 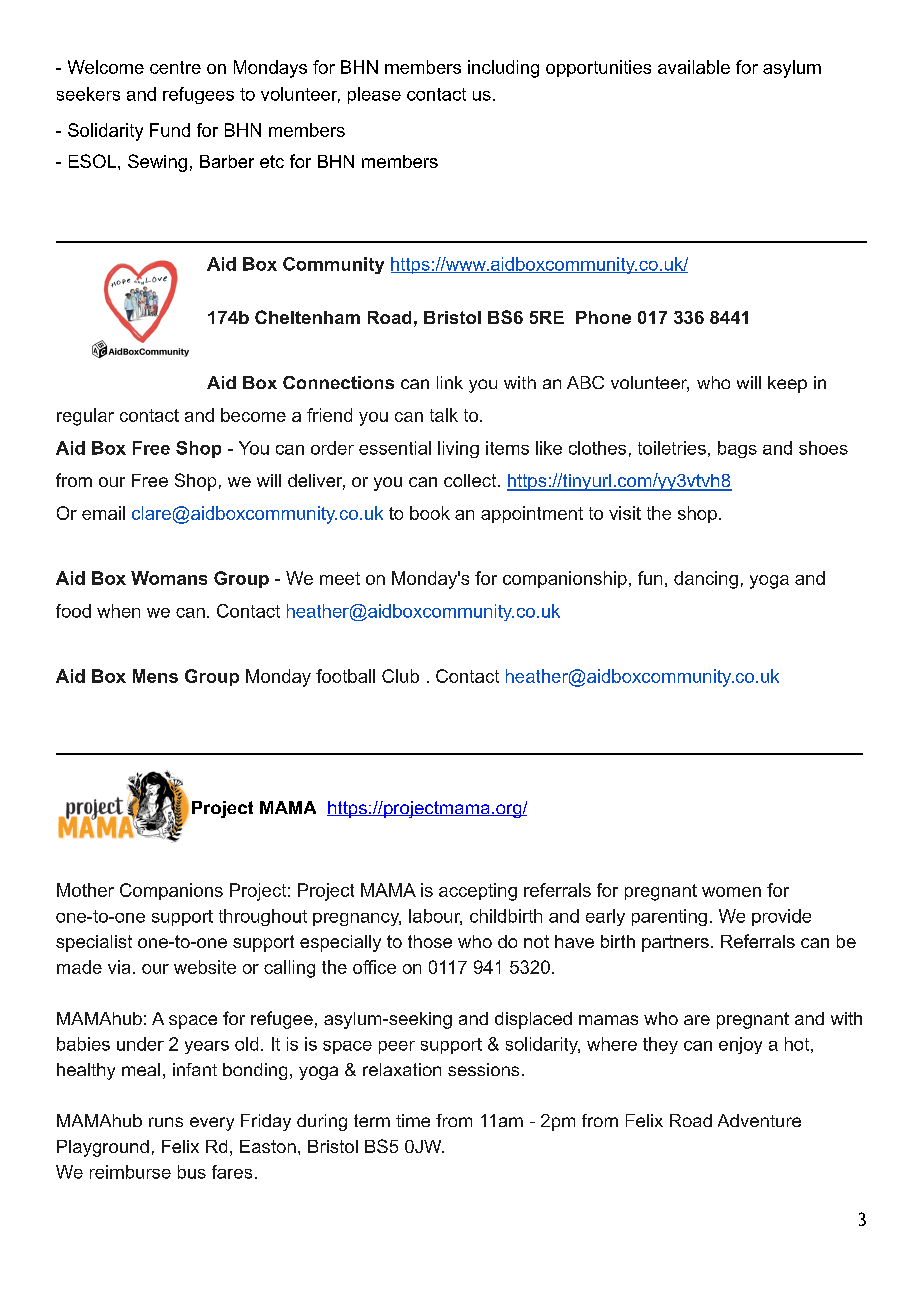 I want to click on including, so click(x=503, y=69).
